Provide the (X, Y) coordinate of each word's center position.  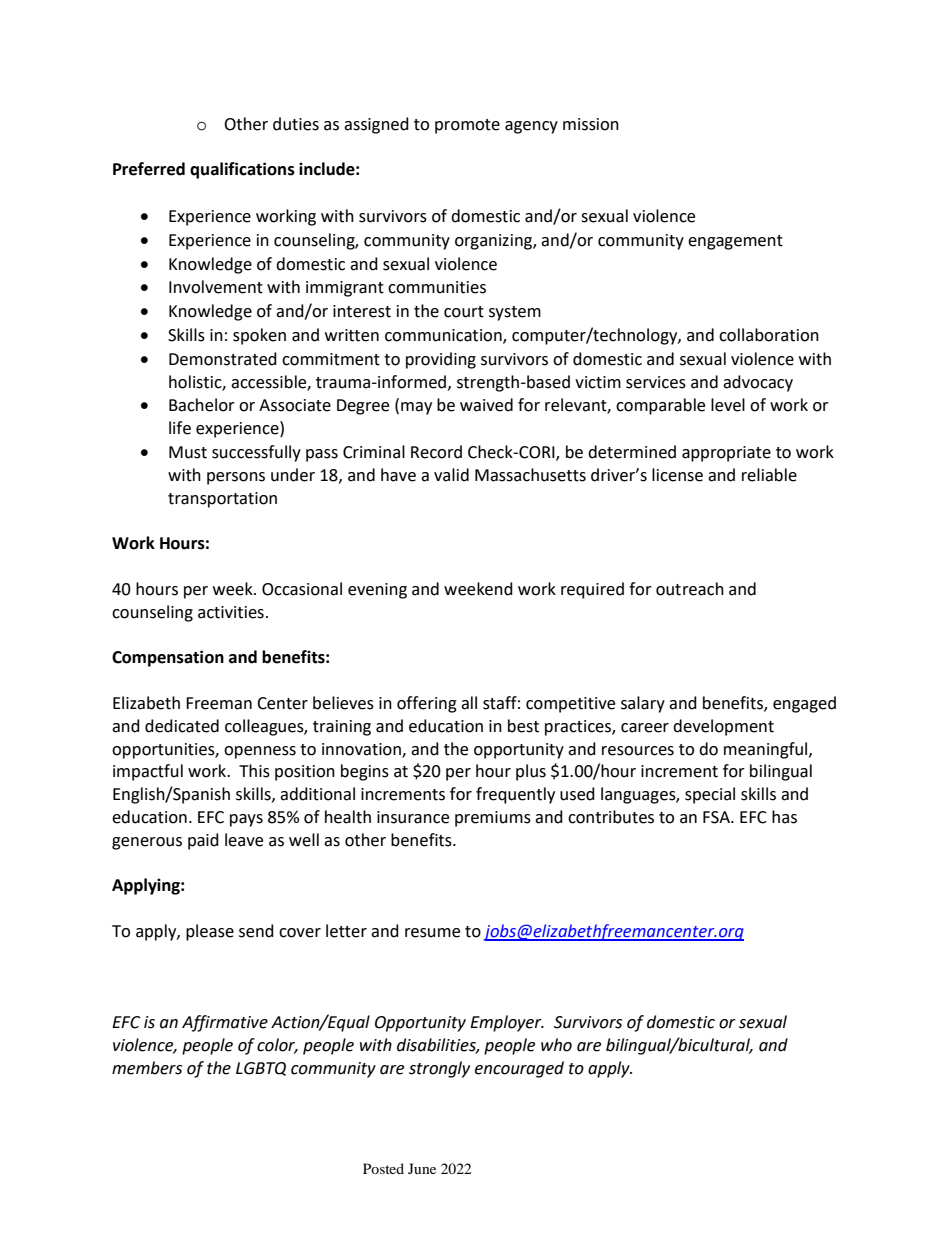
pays (246, 820)
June (422, 1168)
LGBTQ (261, 1069)
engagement (735, 242)
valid (451, 475)
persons (236, 478)
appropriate (726, 454)
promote (467, 126)
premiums (493, 819)
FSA (717, 817)
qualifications (242, 170)
